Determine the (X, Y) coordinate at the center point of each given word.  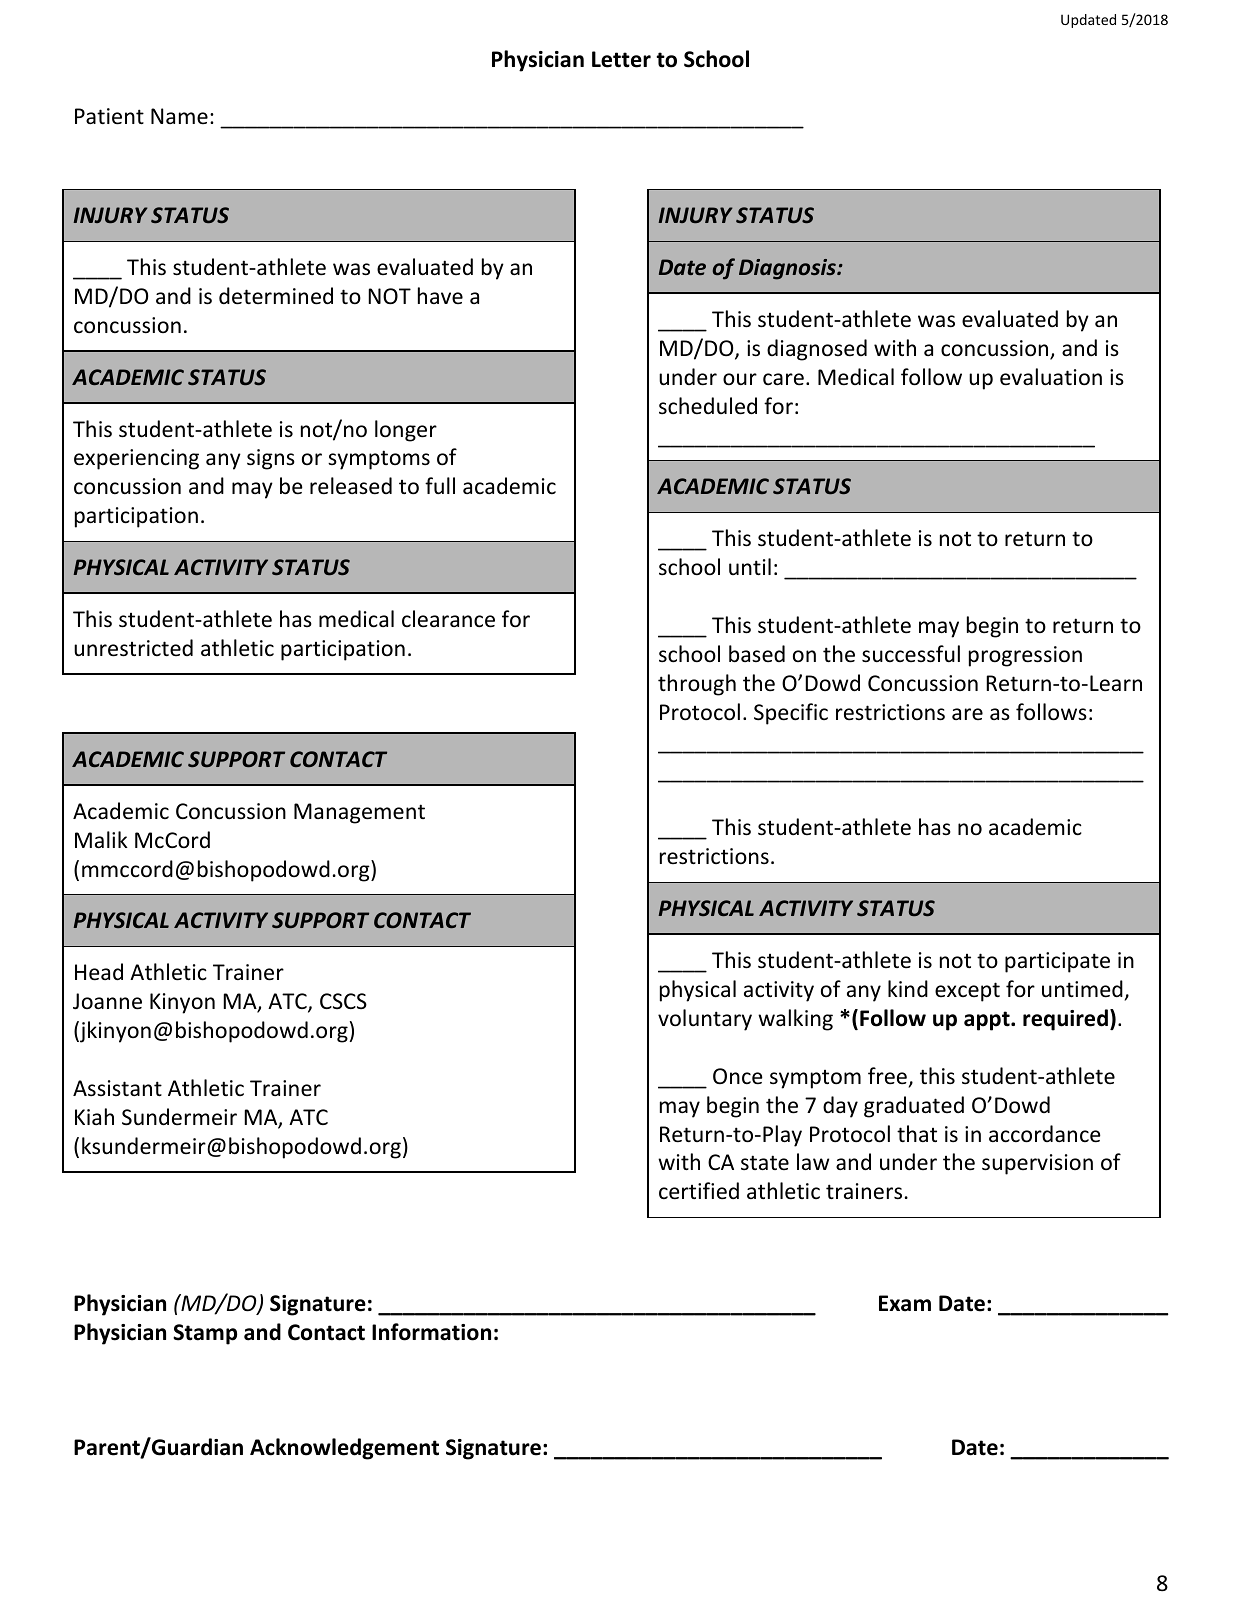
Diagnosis (788, 269)
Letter (621, 59)
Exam (905, 1303)
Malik (101, 839)
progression (1025, 656)
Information (431, 1332)
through (697, 685)
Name (179, 116)
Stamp (205, 1334)
